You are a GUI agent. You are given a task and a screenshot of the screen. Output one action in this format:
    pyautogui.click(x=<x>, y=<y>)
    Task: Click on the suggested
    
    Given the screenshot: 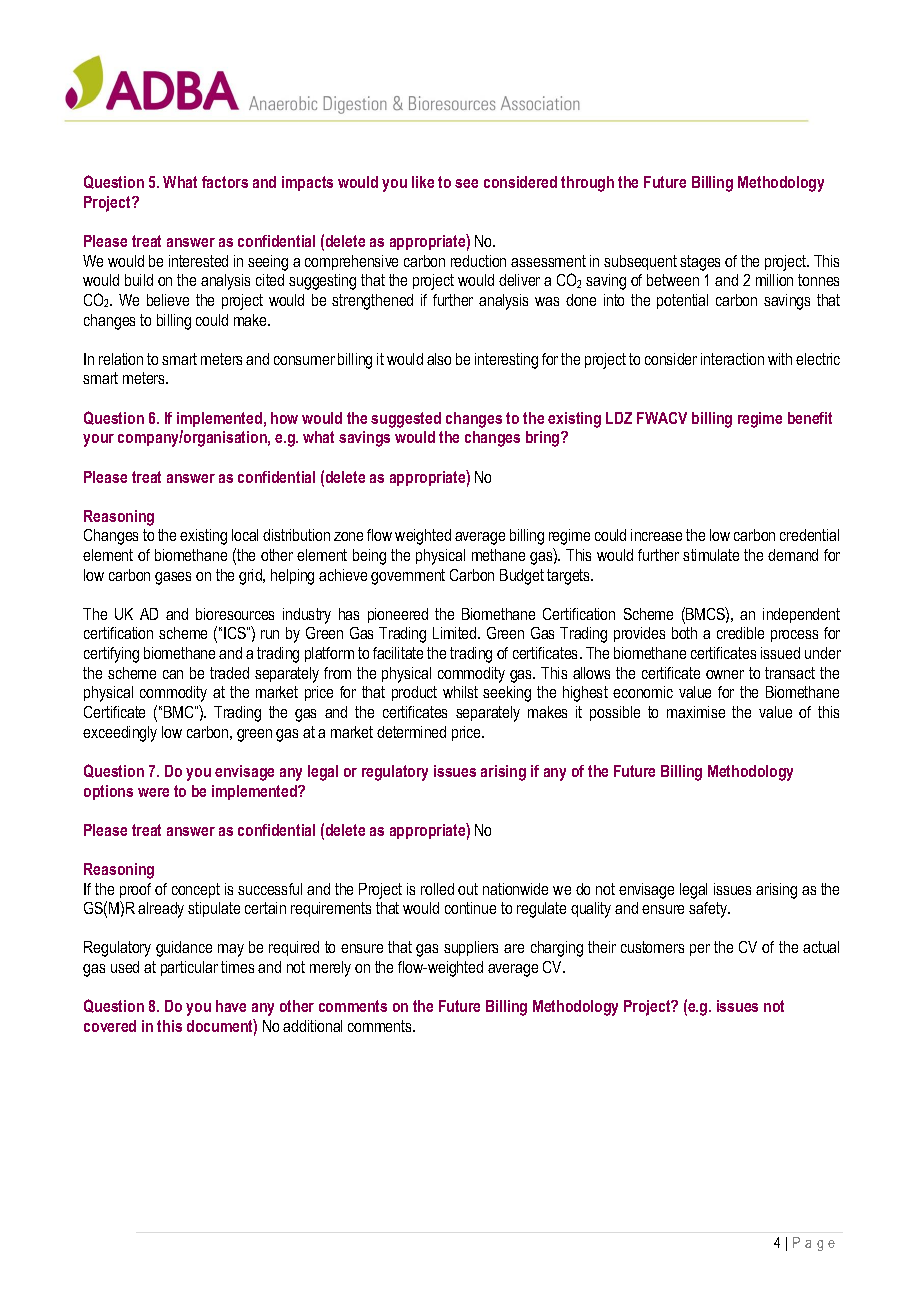 What is the action you would take?
    pyautogui.click(x=406, y=420)
